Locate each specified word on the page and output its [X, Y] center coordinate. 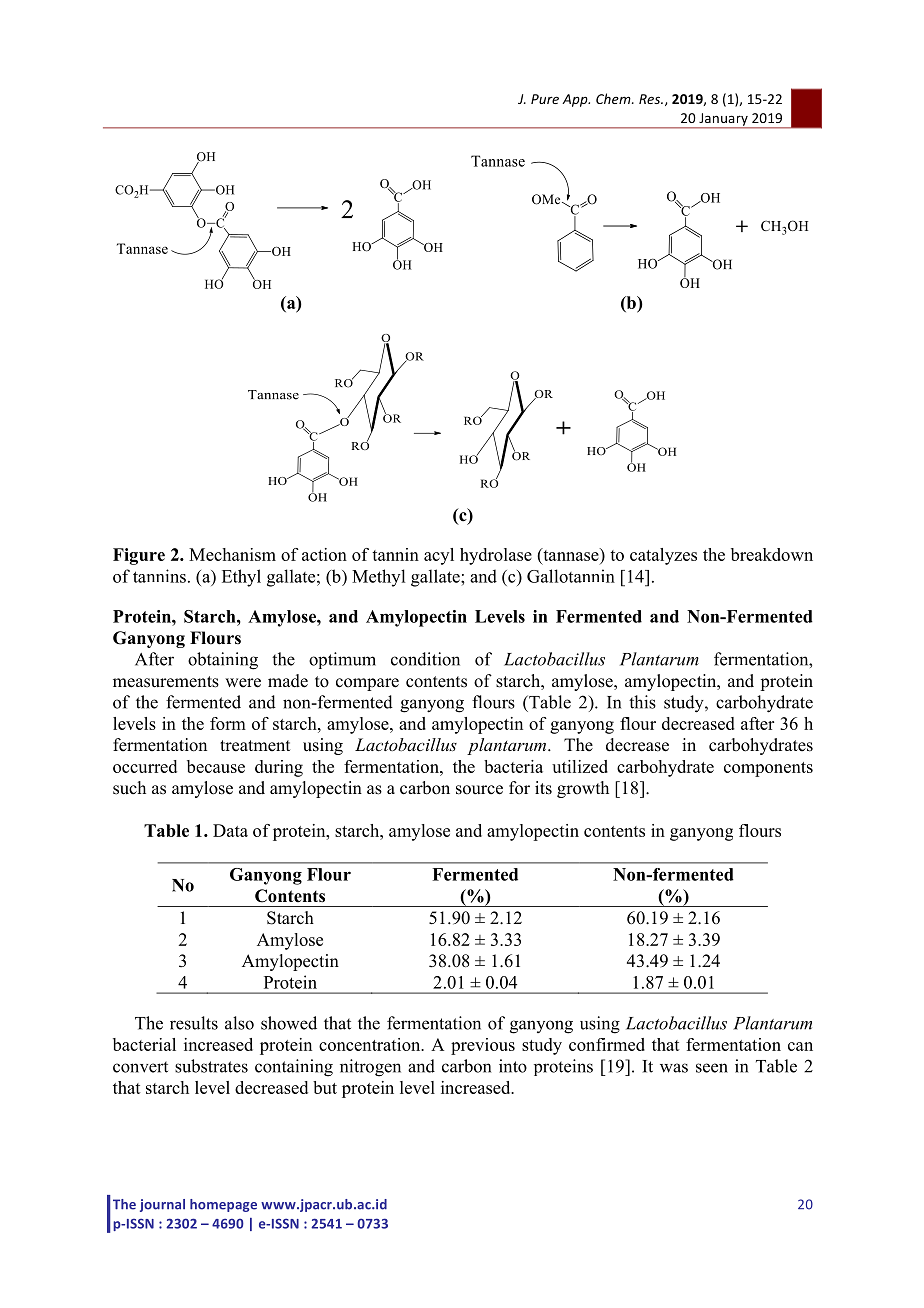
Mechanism [232, 554]
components [768, 769]
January [723, 120]
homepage [223, 1205]
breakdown [772, 554]
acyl [439, 556]
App [576, 100]
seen [712, 1068]
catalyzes [663, 556]
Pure [545, 99]
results [194, 1023]
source [479, 790]
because [216, 766]
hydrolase [496, 556]
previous [483, 1046]
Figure [139, 556]
